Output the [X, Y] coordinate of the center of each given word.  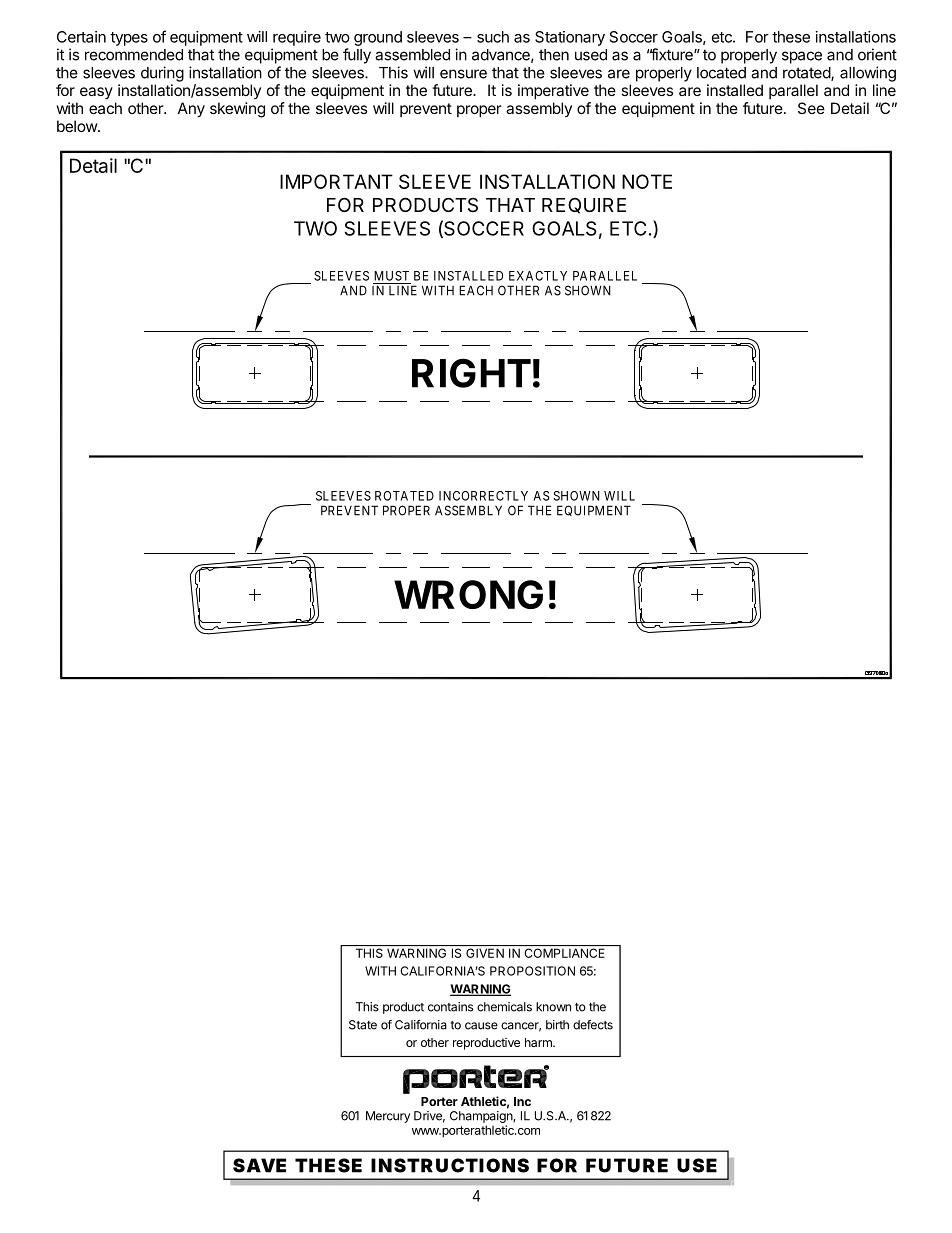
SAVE [259, 1165]
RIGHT [471, 373]
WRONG [468, 594]
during [162, 74]
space [802, 57]
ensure [463, 74]
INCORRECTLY [483, 496]
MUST [391, 276]
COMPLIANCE [564, 953]
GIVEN [485, 953]
